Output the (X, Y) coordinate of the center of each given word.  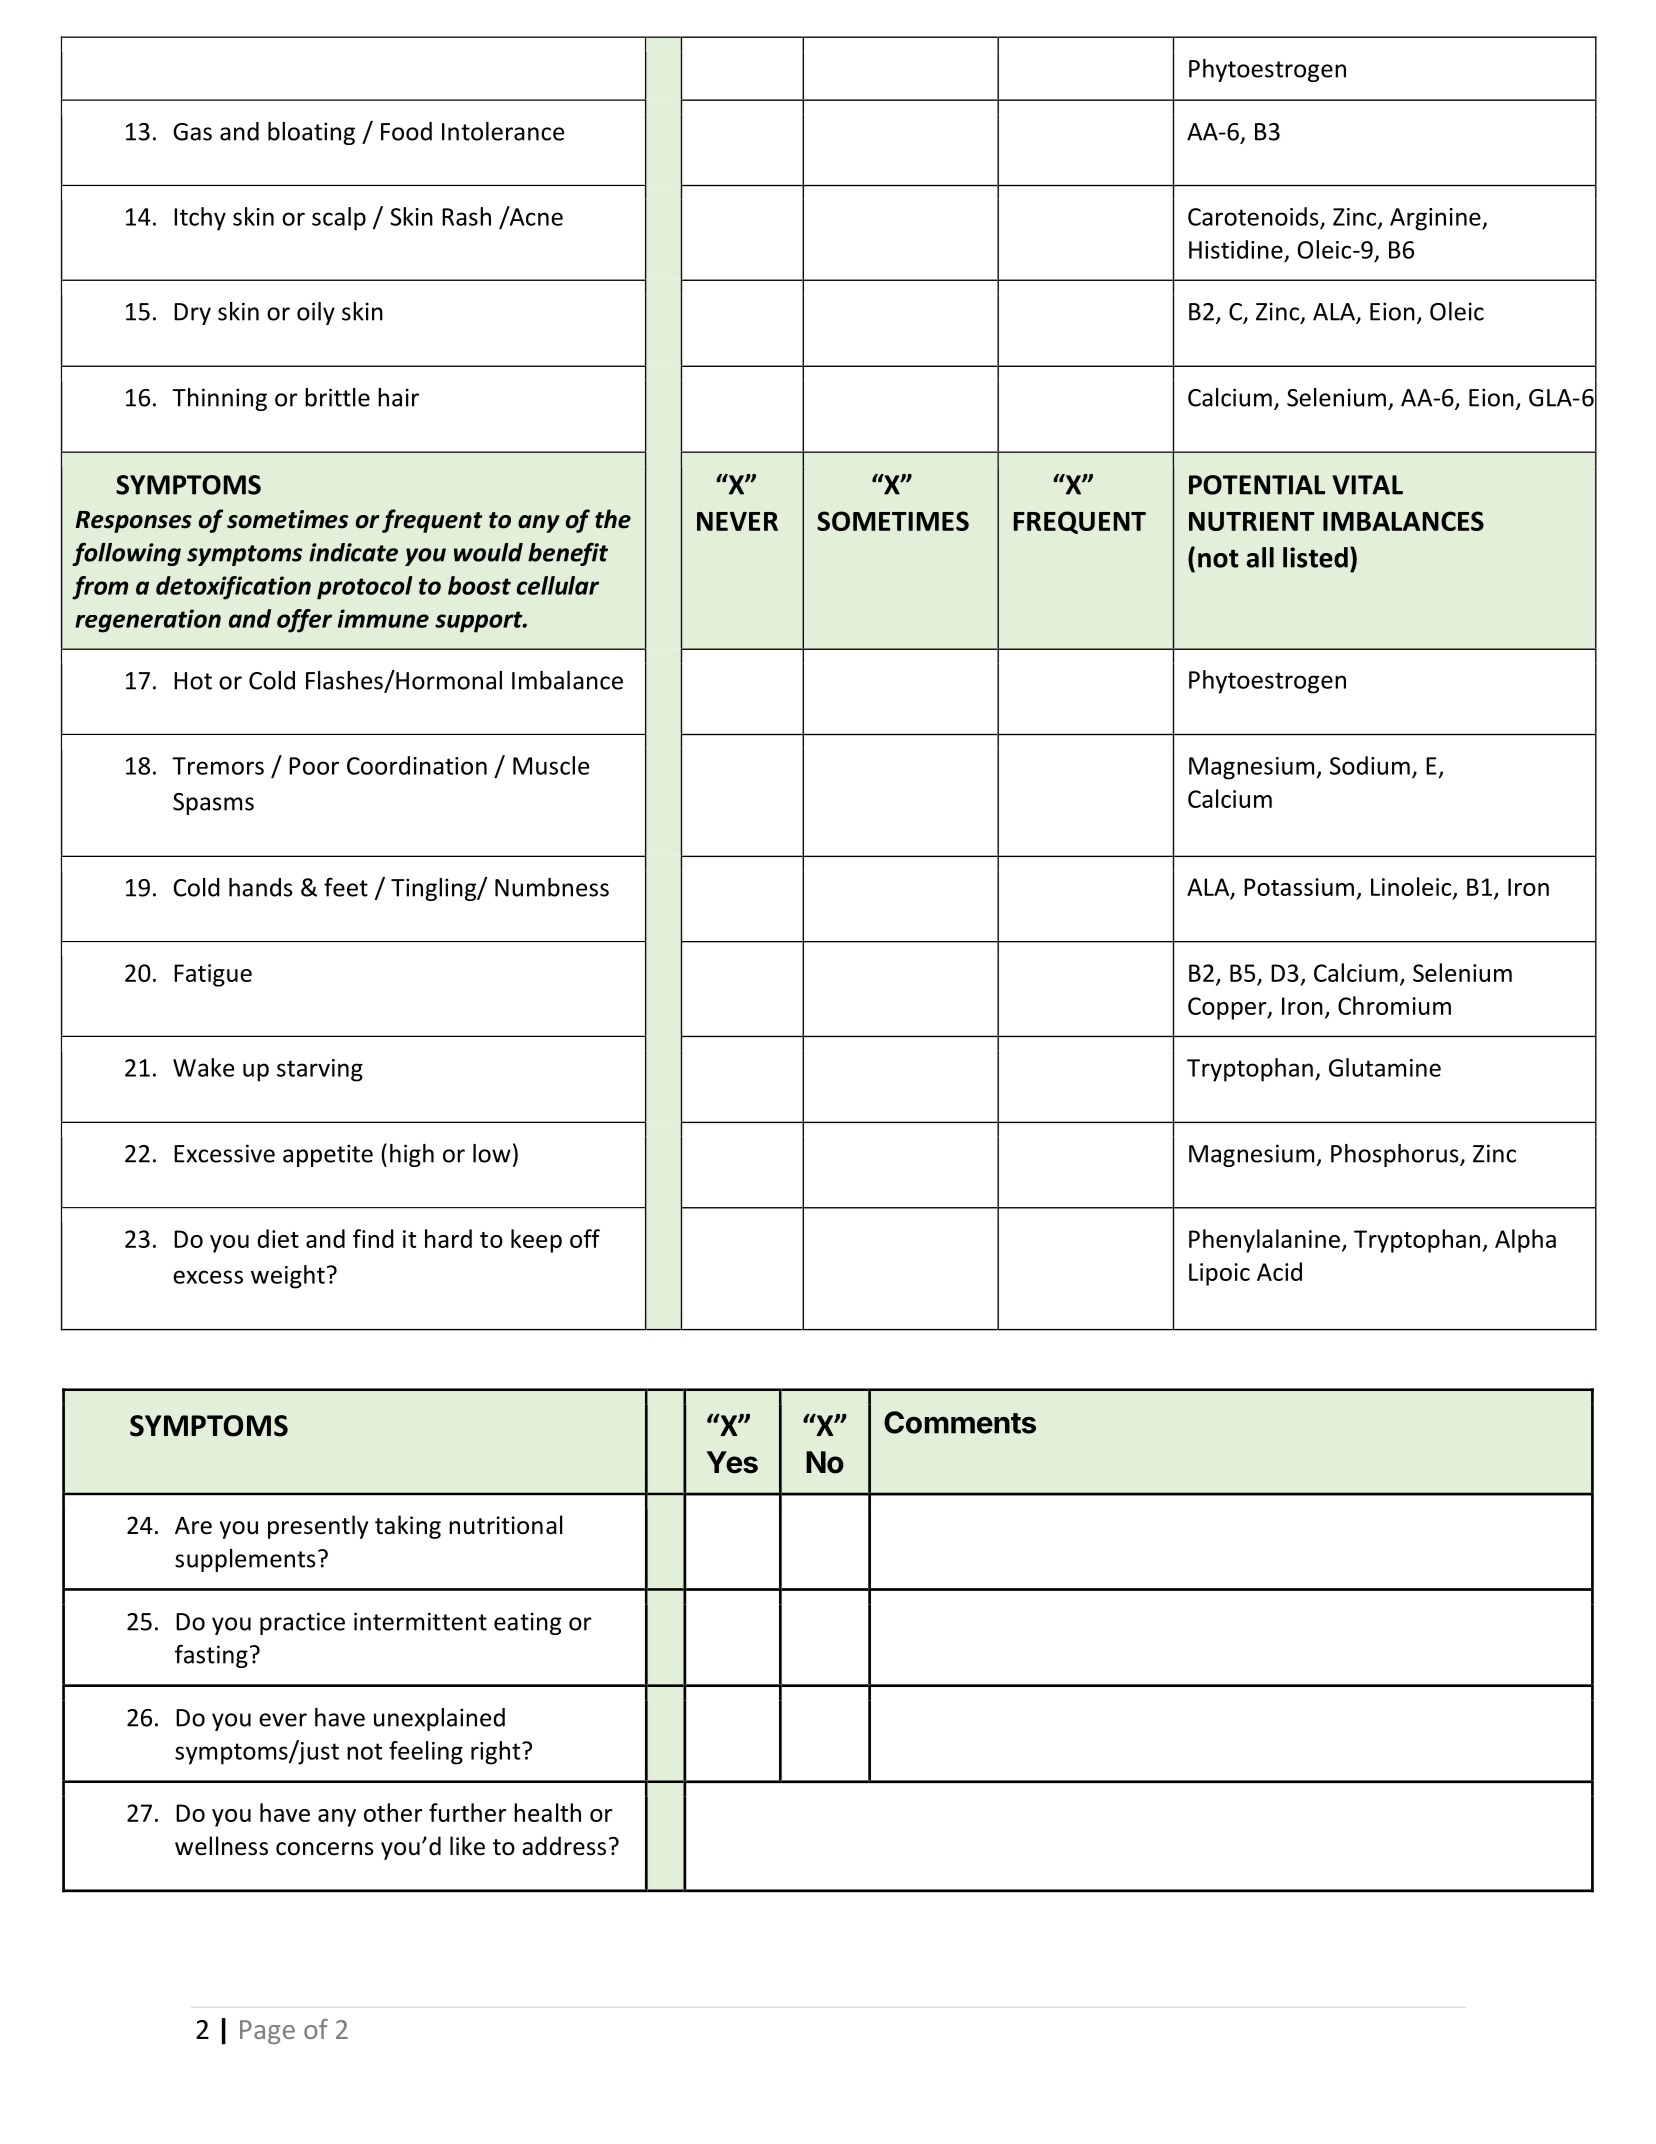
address (564, 1846)
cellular (558, 585)
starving (320, 1070)
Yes (732, 1462)
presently (318, 1527)
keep (536, 1241)
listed (1315, 557)
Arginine (1436, 219)
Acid (1279, 1271)
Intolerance (503, 131)
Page (267, 2032)
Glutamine (1385, 1067)
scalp (339, 219)
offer (304, 621)
